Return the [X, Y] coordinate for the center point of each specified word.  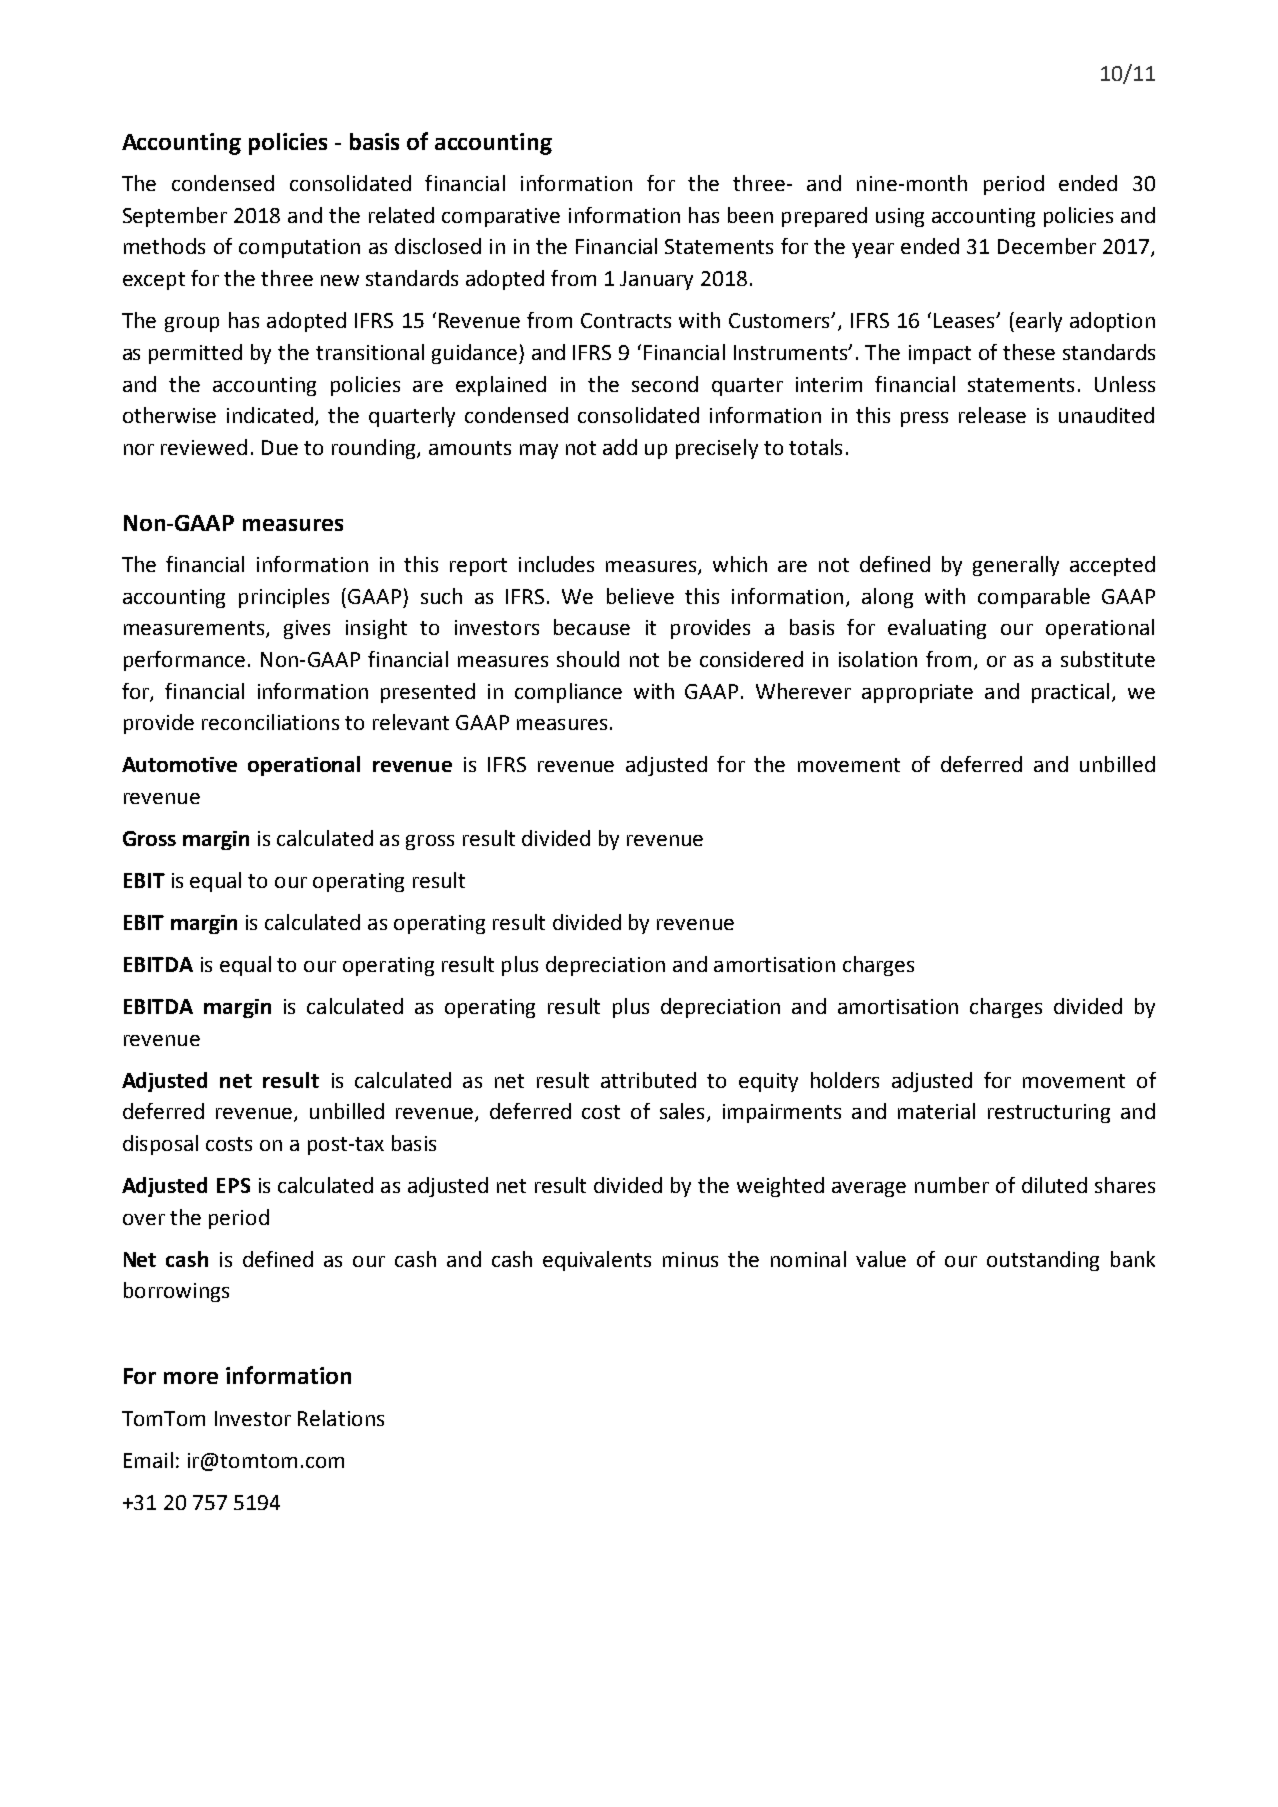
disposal [160, 1145]
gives [307, 629]
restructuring [1049, 1113]
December [1047, 246]
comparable [1034, 598]
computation [299, 248]
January [656, 280]
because [592, 627]
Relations [341, 1418]
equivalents [597, 1261]
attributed [648, 1080]
